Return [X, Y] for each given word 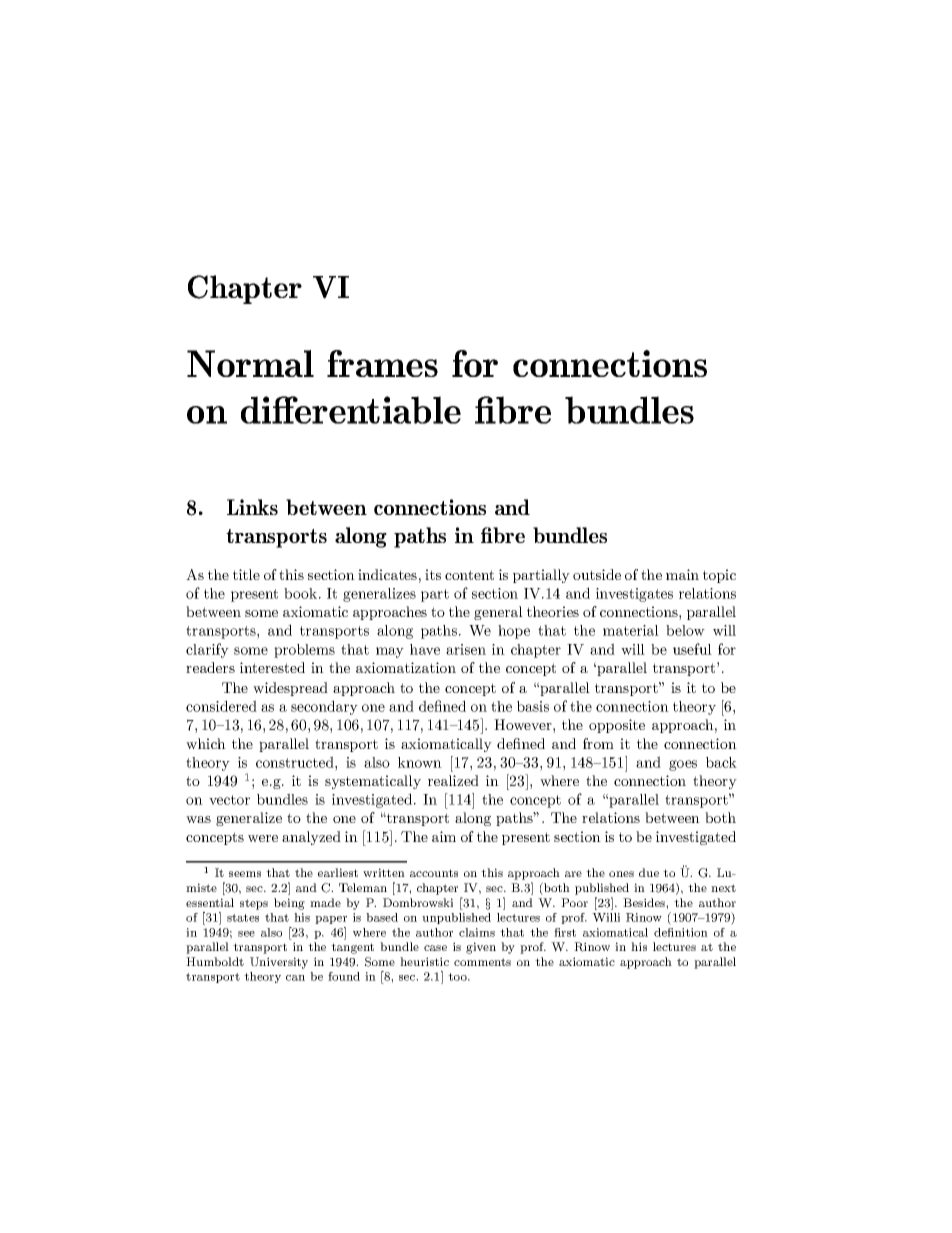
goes [683, 765]
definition [681, 932]
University [279, 963]
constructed [296, 762]
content [469, 575]
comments [482, 962]
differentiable [351, 410]
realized [453, 780]
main [682, 574]
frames [382, 363]
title [246, 574]
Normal [250, 363]
